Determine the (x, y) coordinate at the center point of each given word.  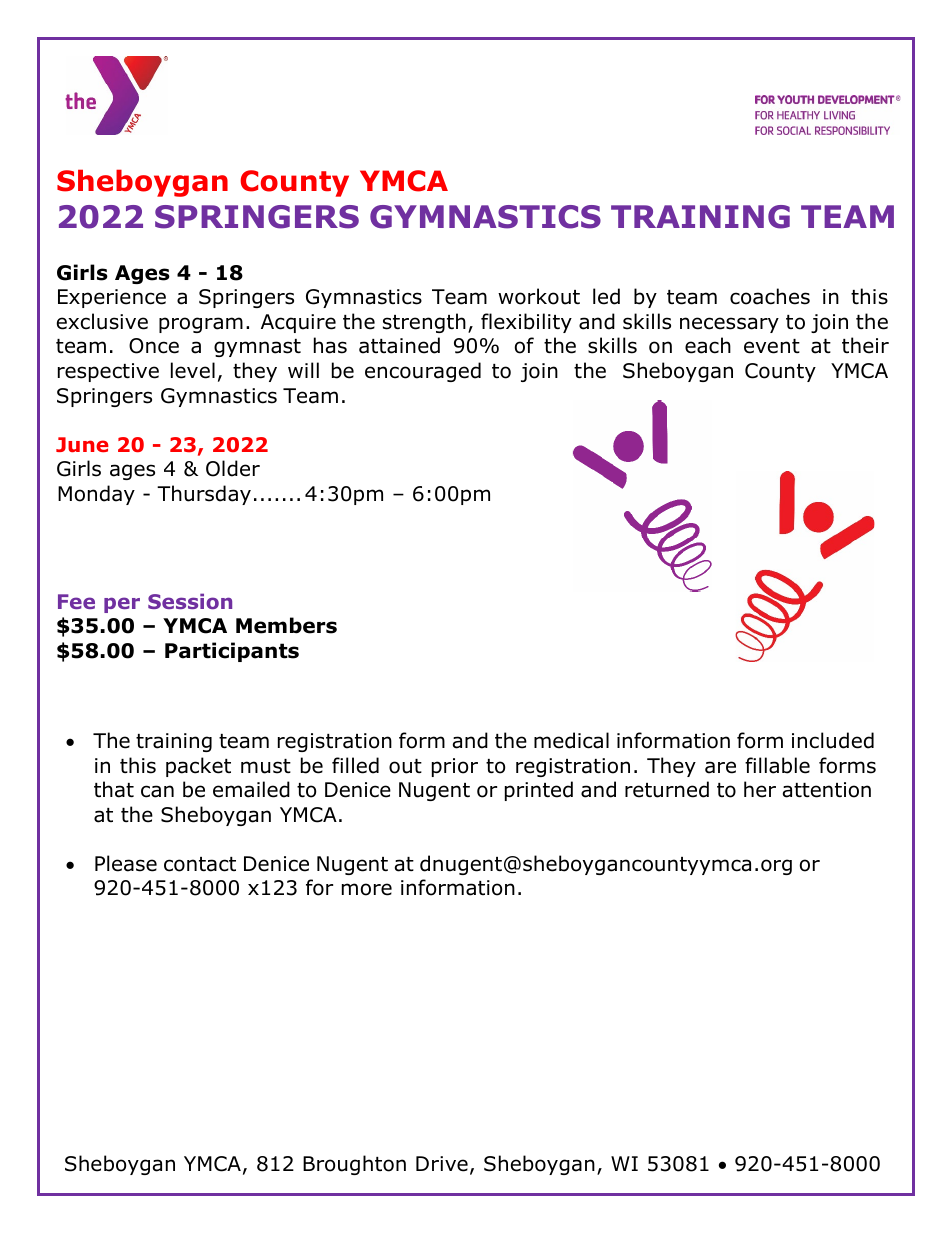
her (760, 789)
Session (190, 601)
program (201, 325)
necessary (729, 325)
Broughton (354, 1165)
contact (200, 864)
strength (424, 323)
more (367, 889)
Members (286, 625)
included (833, 740)
